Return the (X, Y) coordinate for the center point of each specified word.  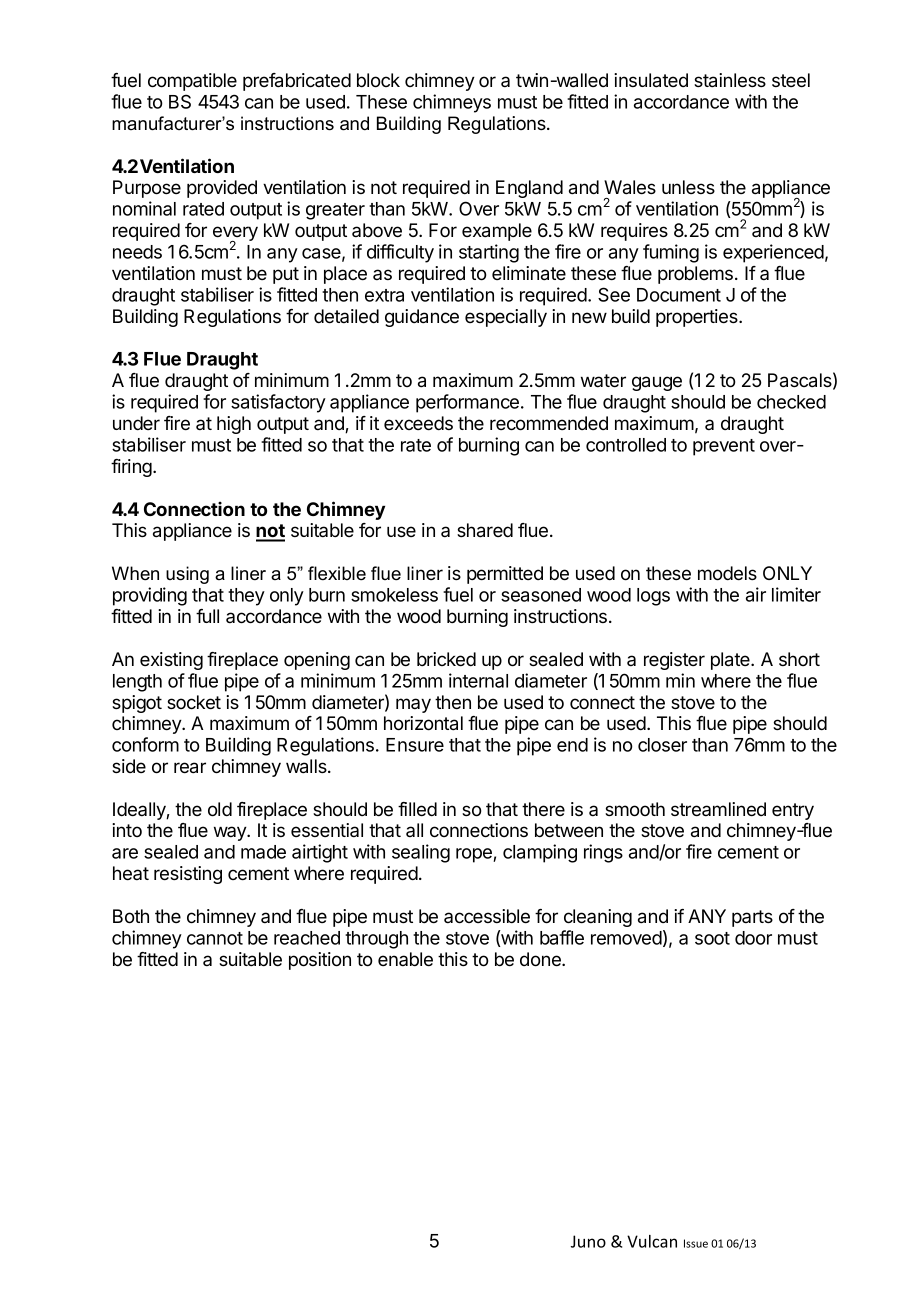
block (378, 80)
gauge (657, 383)
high (234, 425)
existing (171, 661)
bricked (446, 659)
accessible (487, 916)
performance (467, 403)
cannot (215, 938)
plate (731, 661)
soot (712, 938)
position (320, 961)
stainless (730, 80)
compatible (192, 82)
